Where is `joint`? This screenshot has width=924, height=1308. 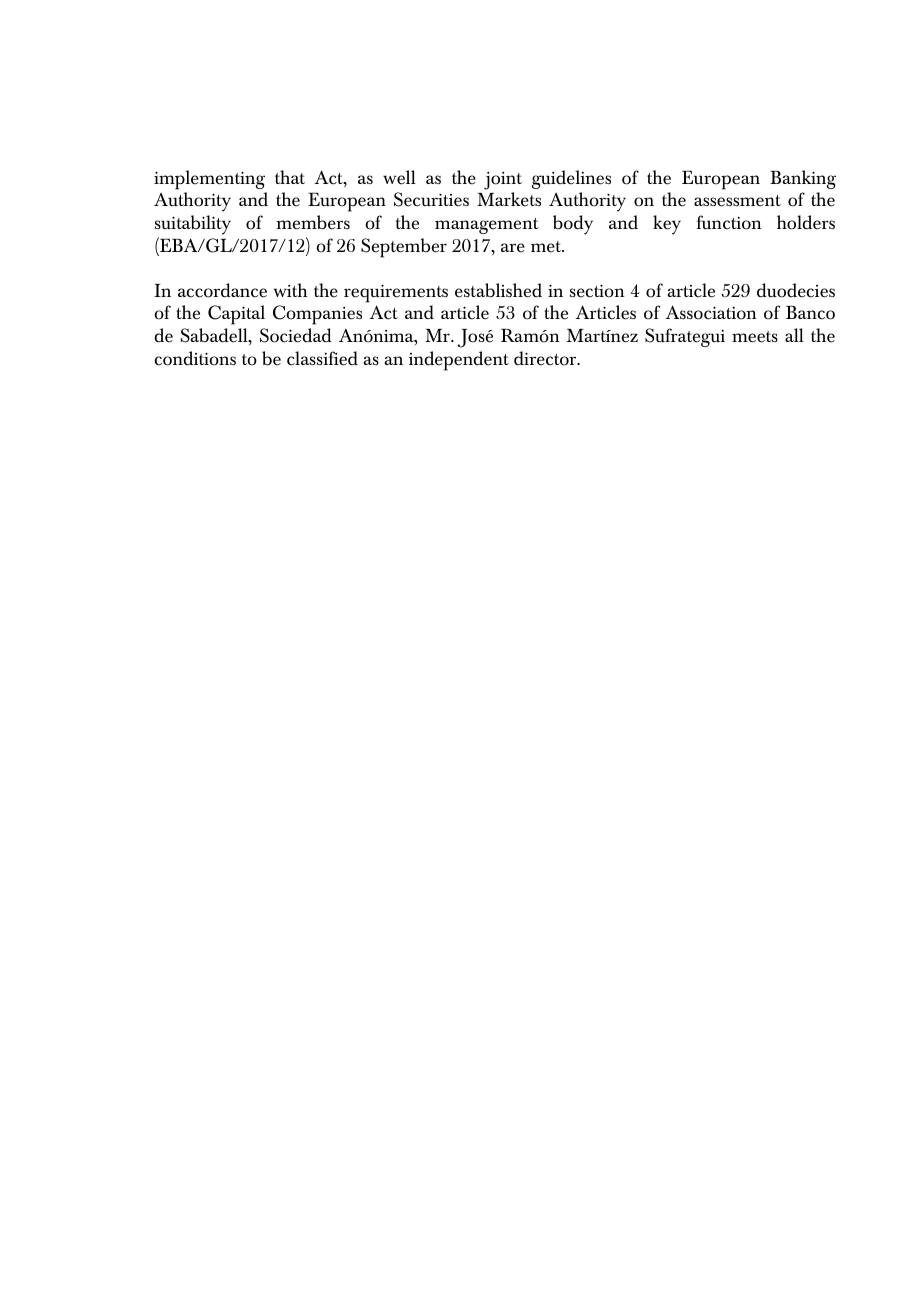
joint is located at coordinates (503, 181).
